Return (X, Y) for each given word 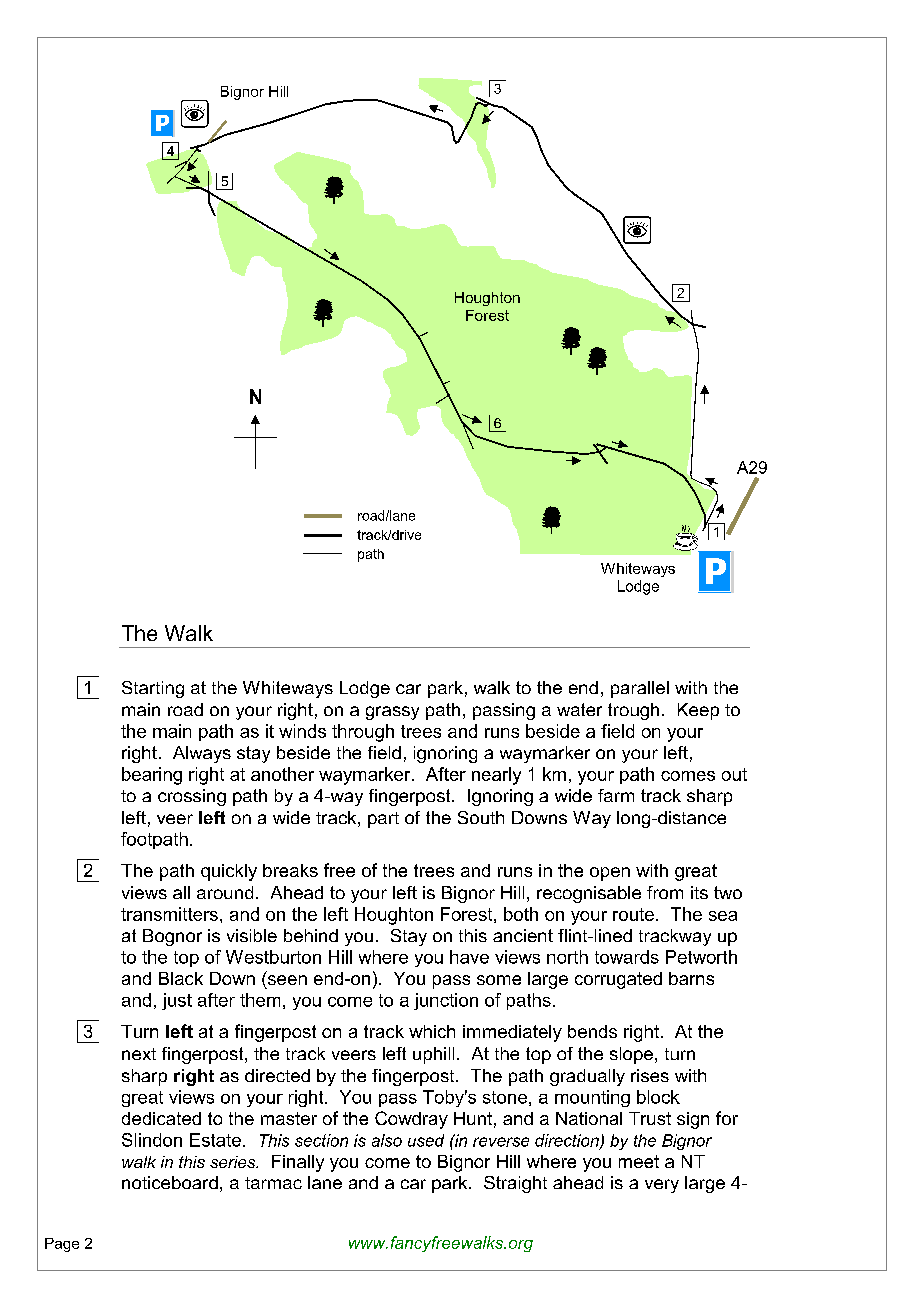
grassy (392, 713)
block (658, 1097)
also (387, 1140)
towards (627, 957)
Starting (153, 689)
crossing (192, 797)
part (383, 820)
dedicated (161, 1118)
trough (633, 711)
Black (181, 978)
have (469, 957)
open (610, 874)
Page (62, 1245)
